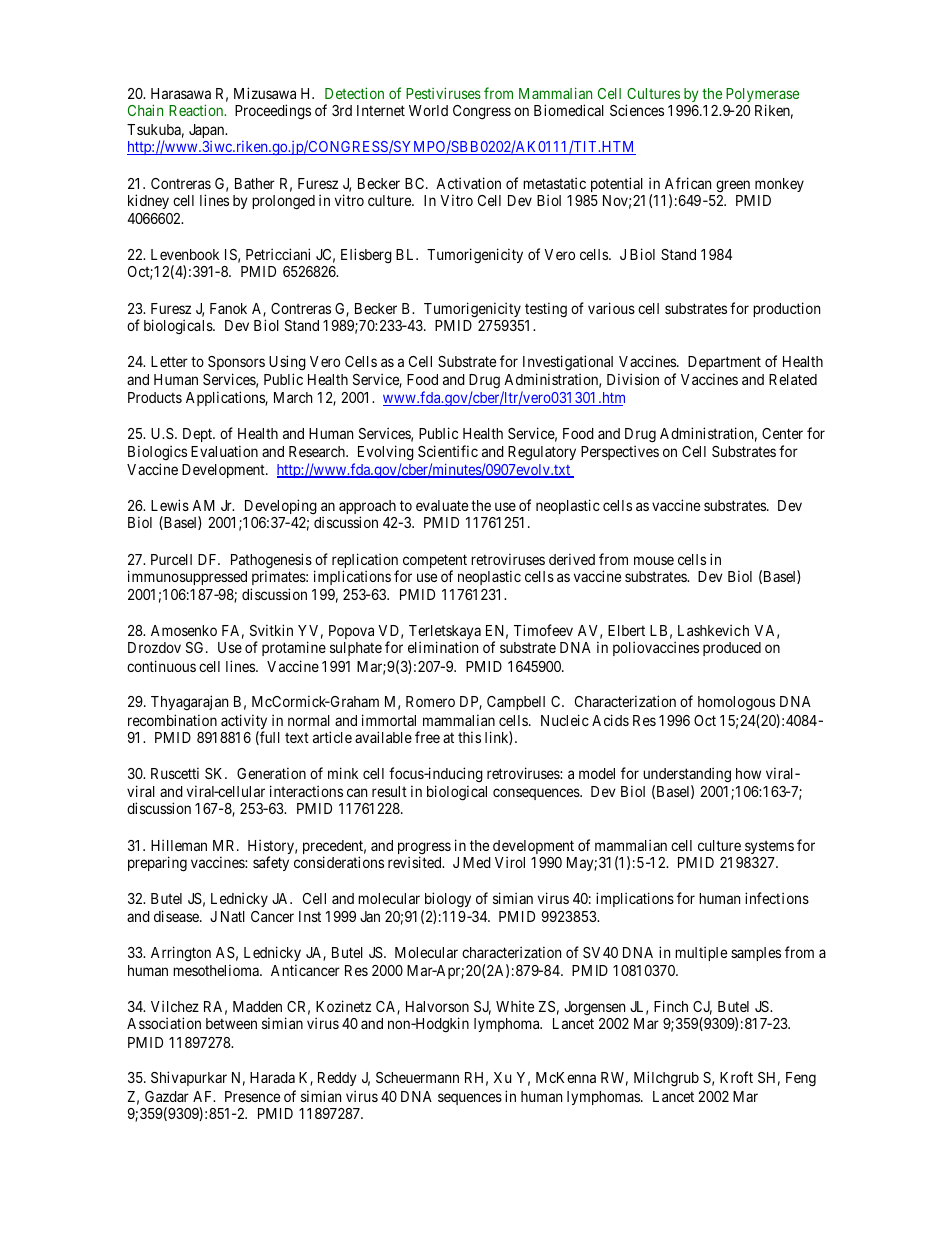 The height and width of the screenshot is (1233, 952). I want to click on this, so click(469, 737).
